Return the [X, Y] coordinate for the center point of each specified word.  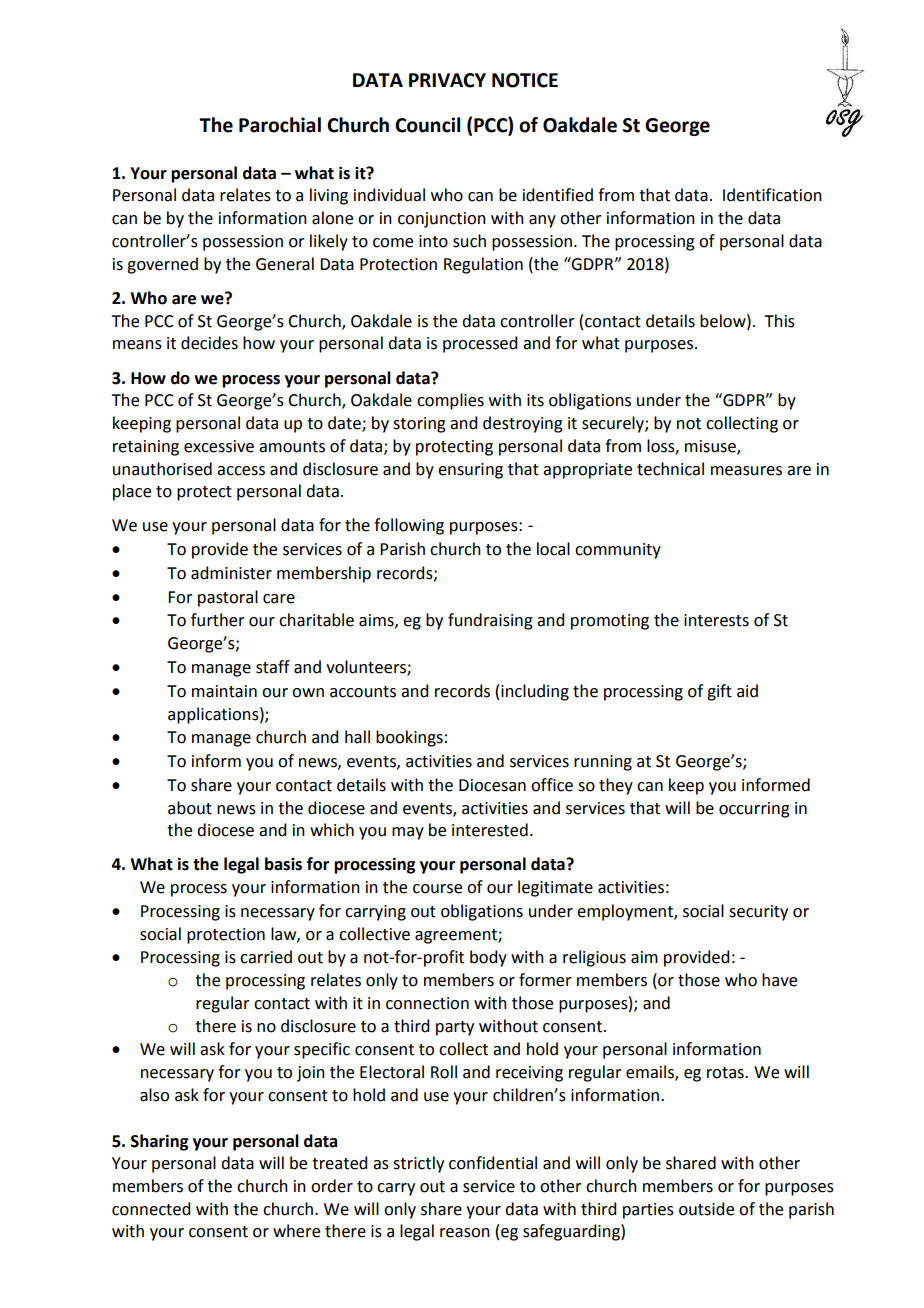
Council [427, 125]
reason [465, 1233]
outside [706, 1209]
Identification [772, 195]
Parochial [280, 125]
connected [151, 1209]
